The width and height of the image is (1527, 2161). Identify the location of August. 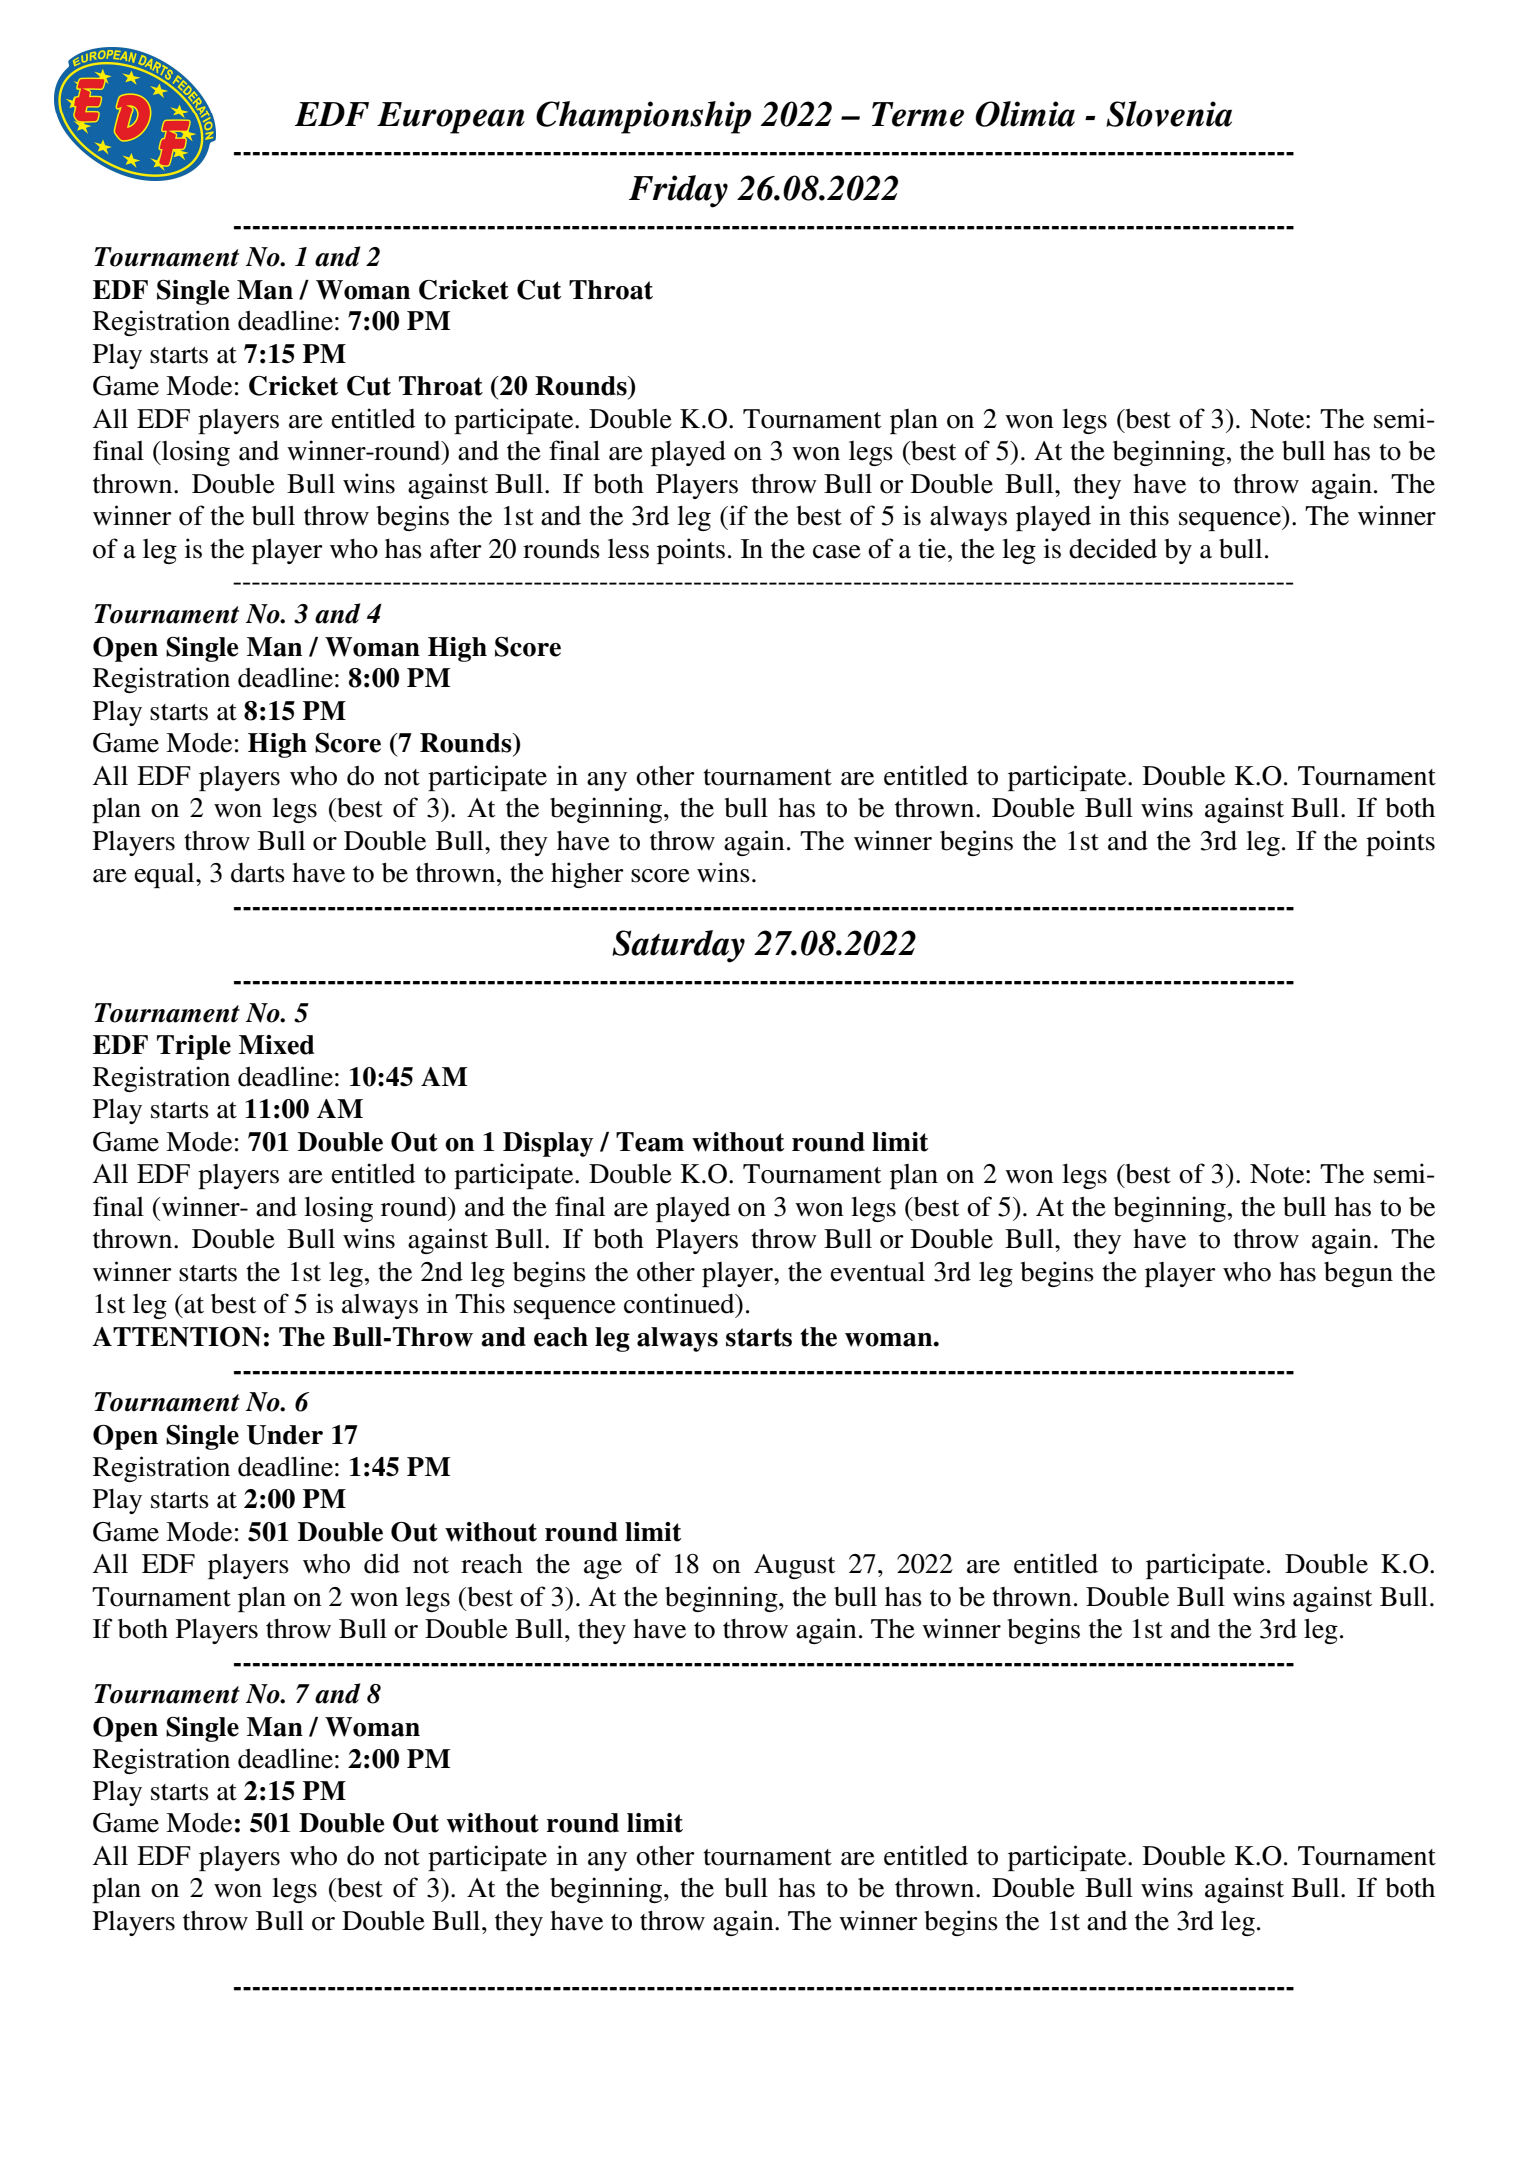
(795, 1566).
